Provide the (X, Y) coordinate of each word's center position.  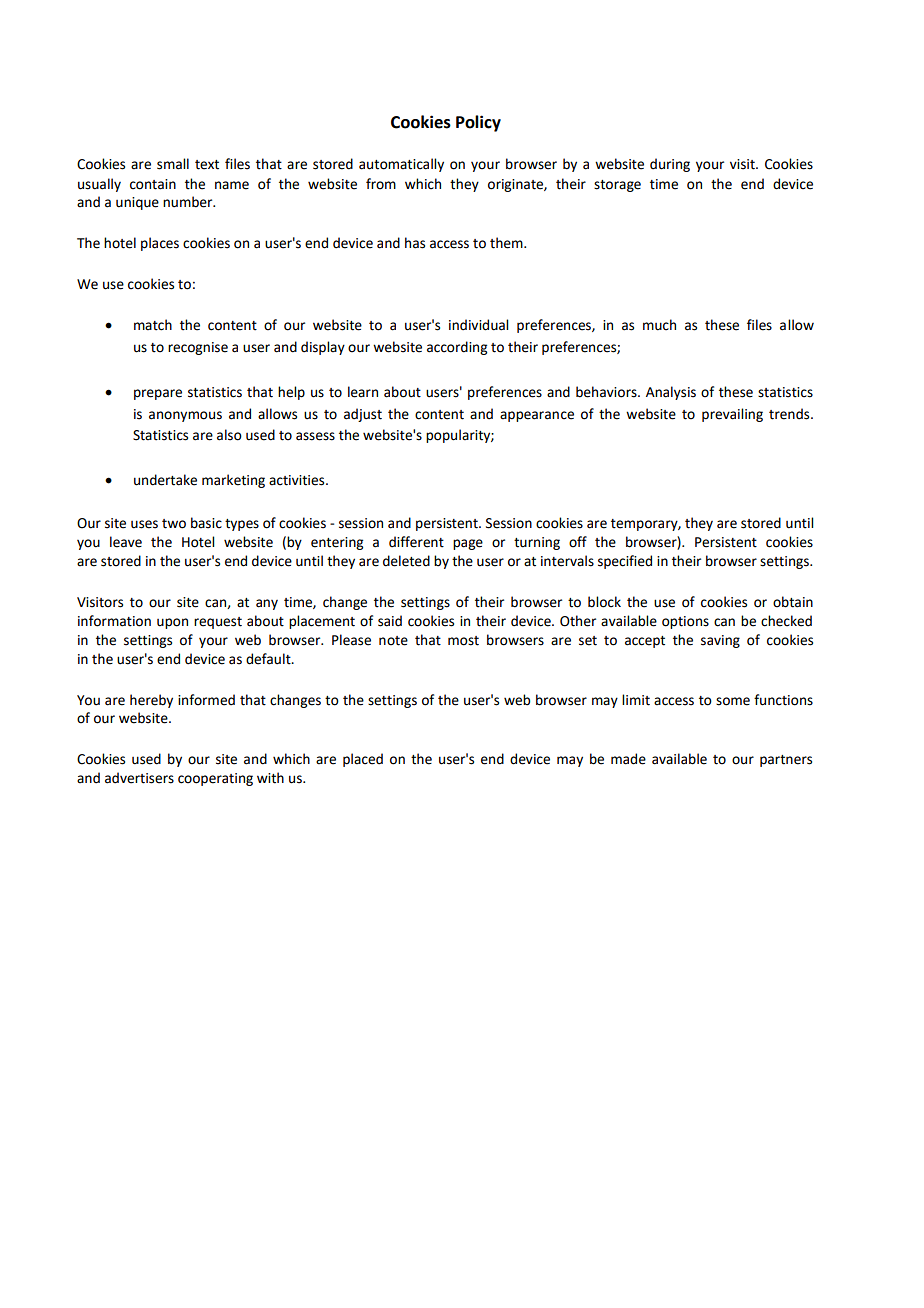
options (685, 622)
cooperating (215, 779)
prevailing (732, 415)
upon (172, 623)
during (670, 165)
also (229, 435)
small (173, 164)
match (153, 325)
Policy (478, 123)
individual (478, 325)
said (390, 621)
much (659, 325)
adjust (363, 415)
